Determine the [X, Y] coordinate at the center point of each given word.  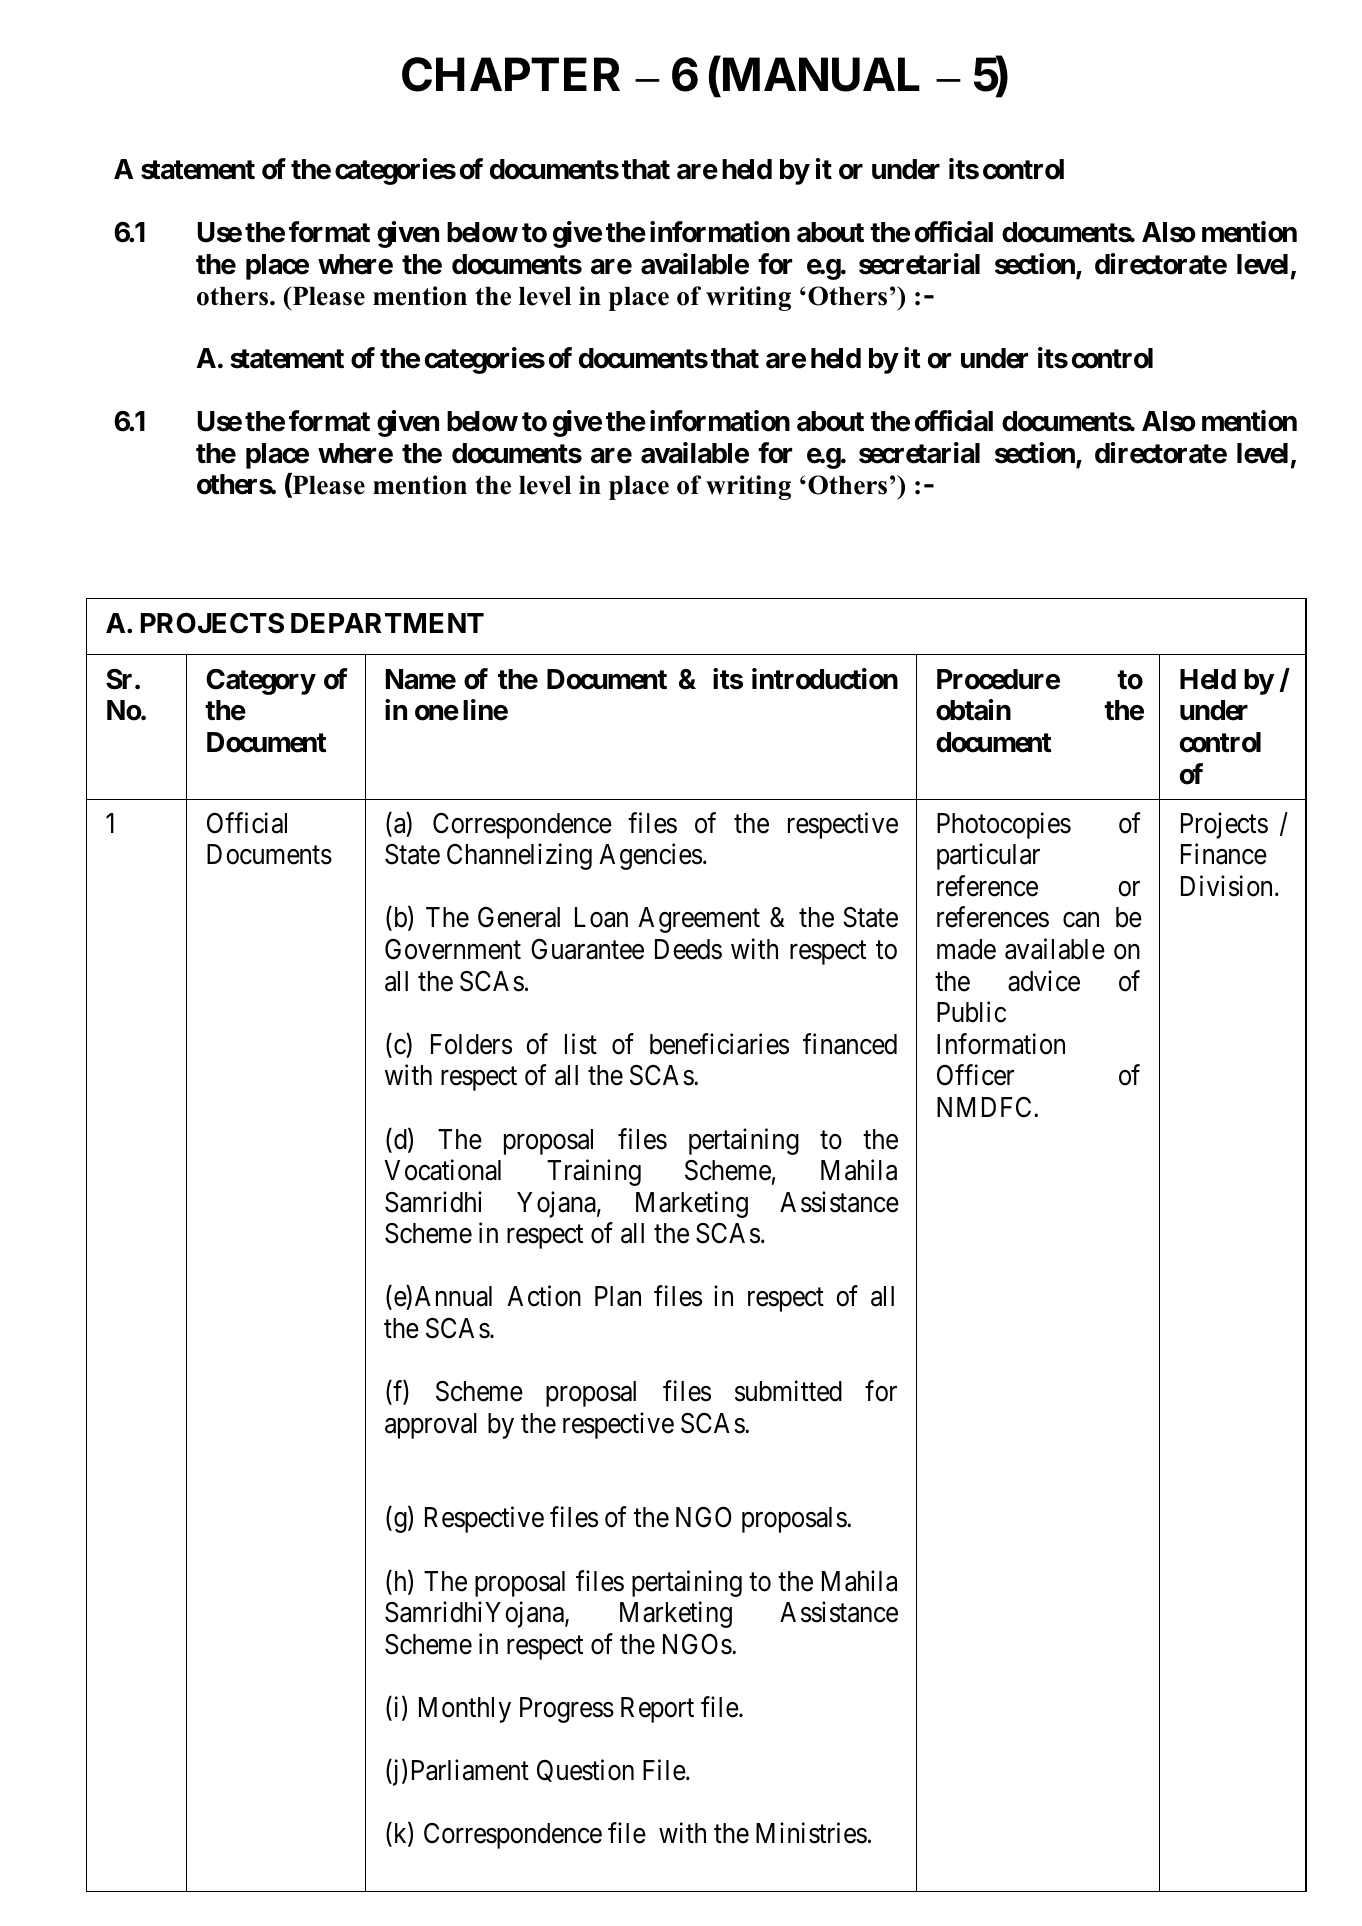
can [1081, 920]
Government [453, 949]
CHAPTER [511, 74]
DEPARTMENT [387, 623]
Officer [975, 1075]
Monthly [465, 1710]
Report [657, 1710]
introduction [825, 679]
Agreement [699, 920]
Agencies [650, 857]
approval [431, 1426]
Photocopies [1004, 825]
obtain [973, 710]
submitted [788, 1391]
